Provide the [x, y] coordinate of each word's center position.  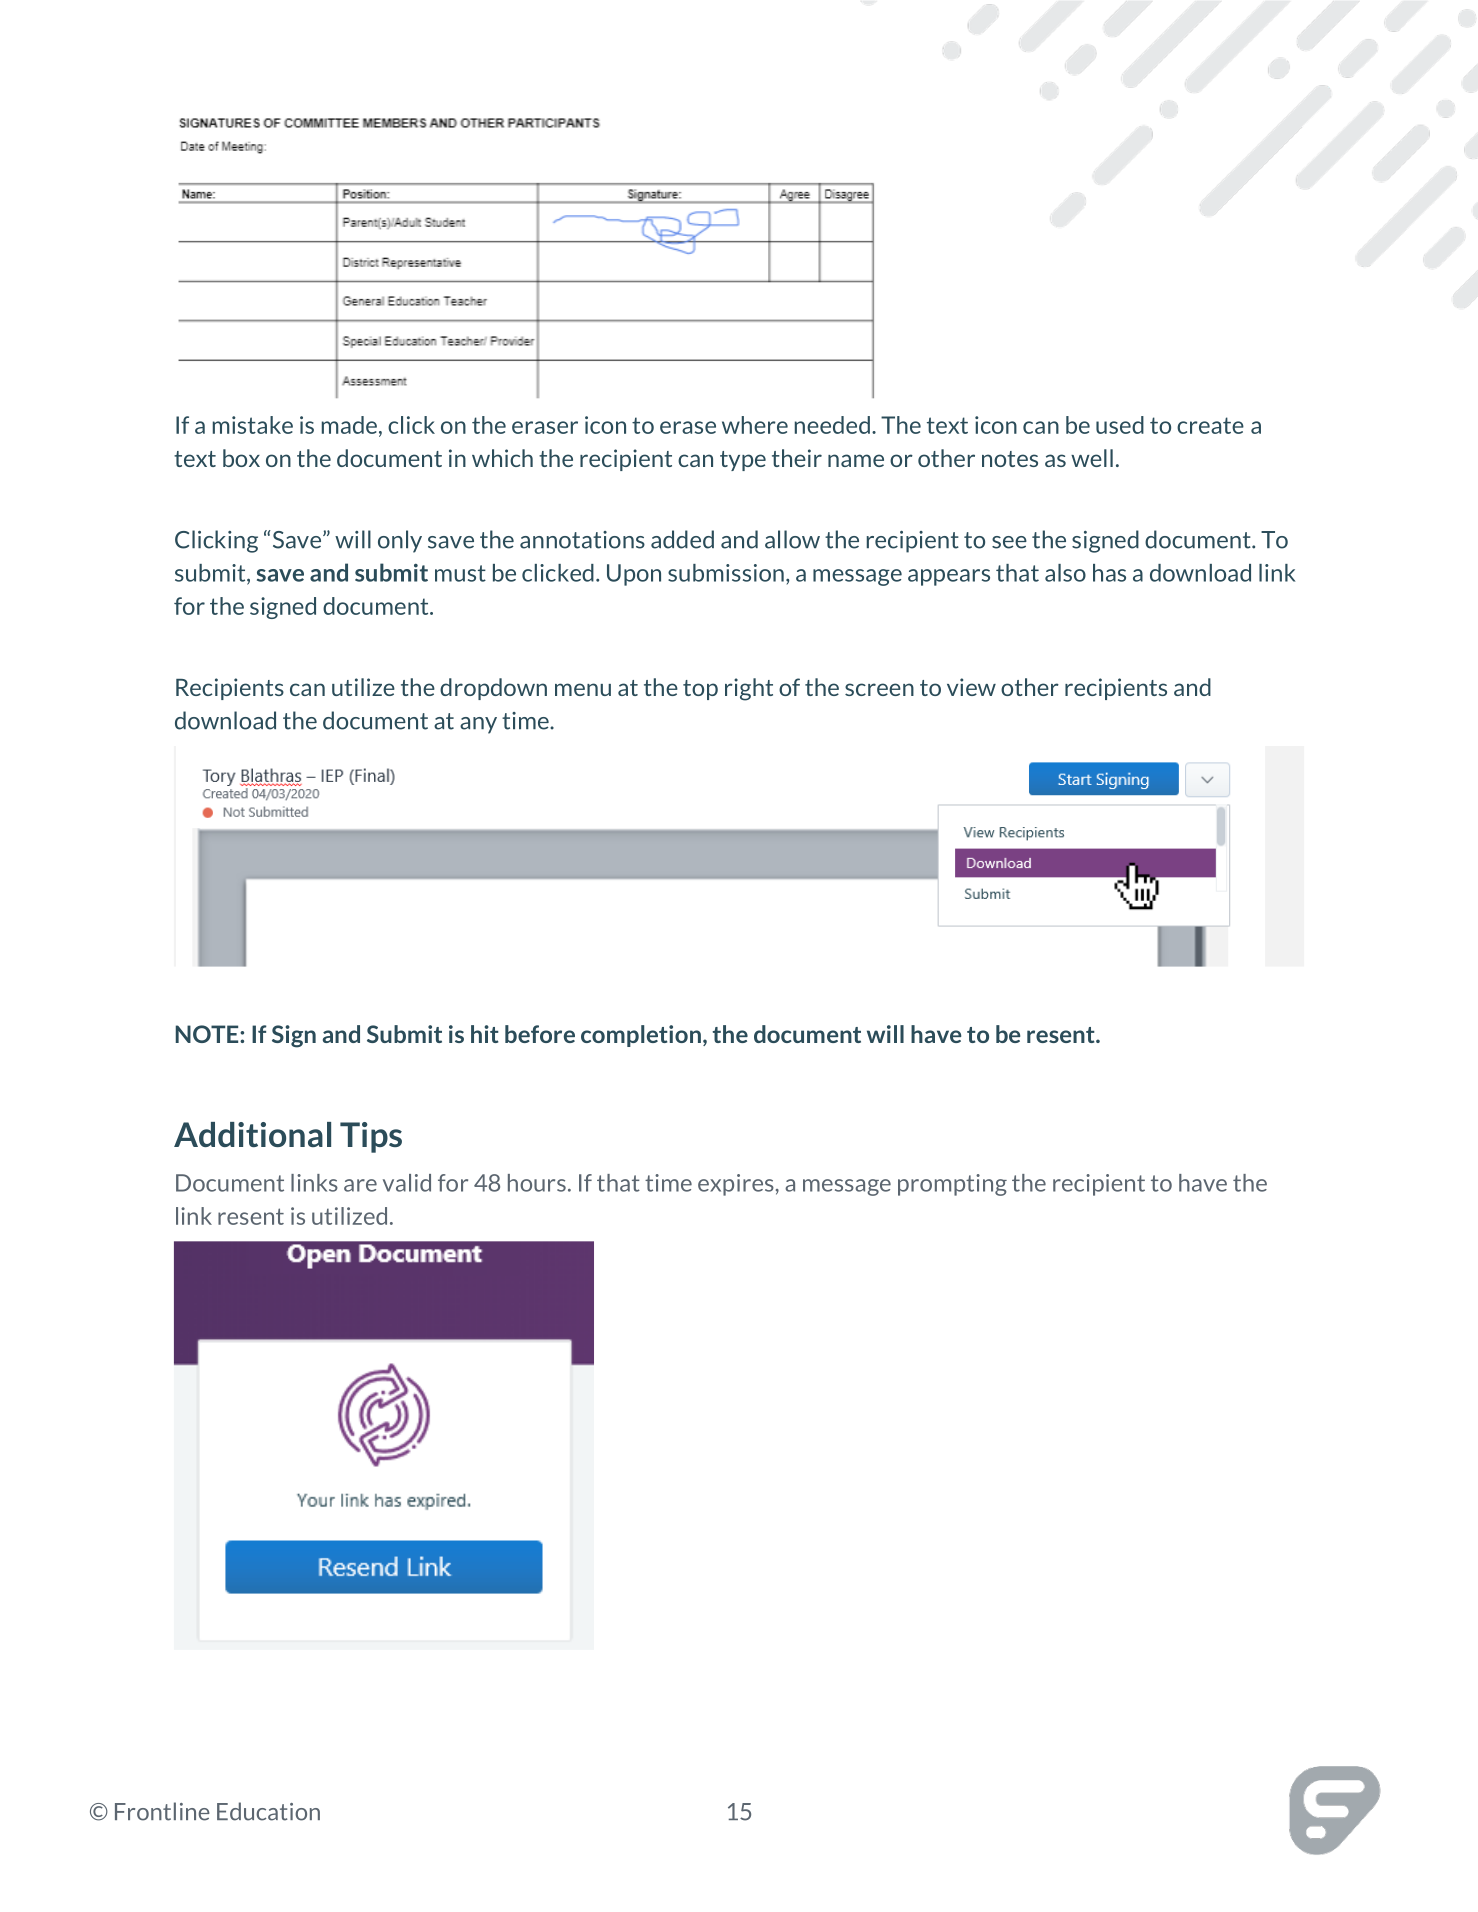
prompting [952, 1185]
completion [641, 1036]
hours [537, 1183]
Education [268, 1811]
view [971, 687]
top [700, 690]
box [241, 458]
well [1092, 458]
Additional [252, 1134]
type [743, 461]
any [478, 725]
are [360, 1185]
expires [736, 1185]
